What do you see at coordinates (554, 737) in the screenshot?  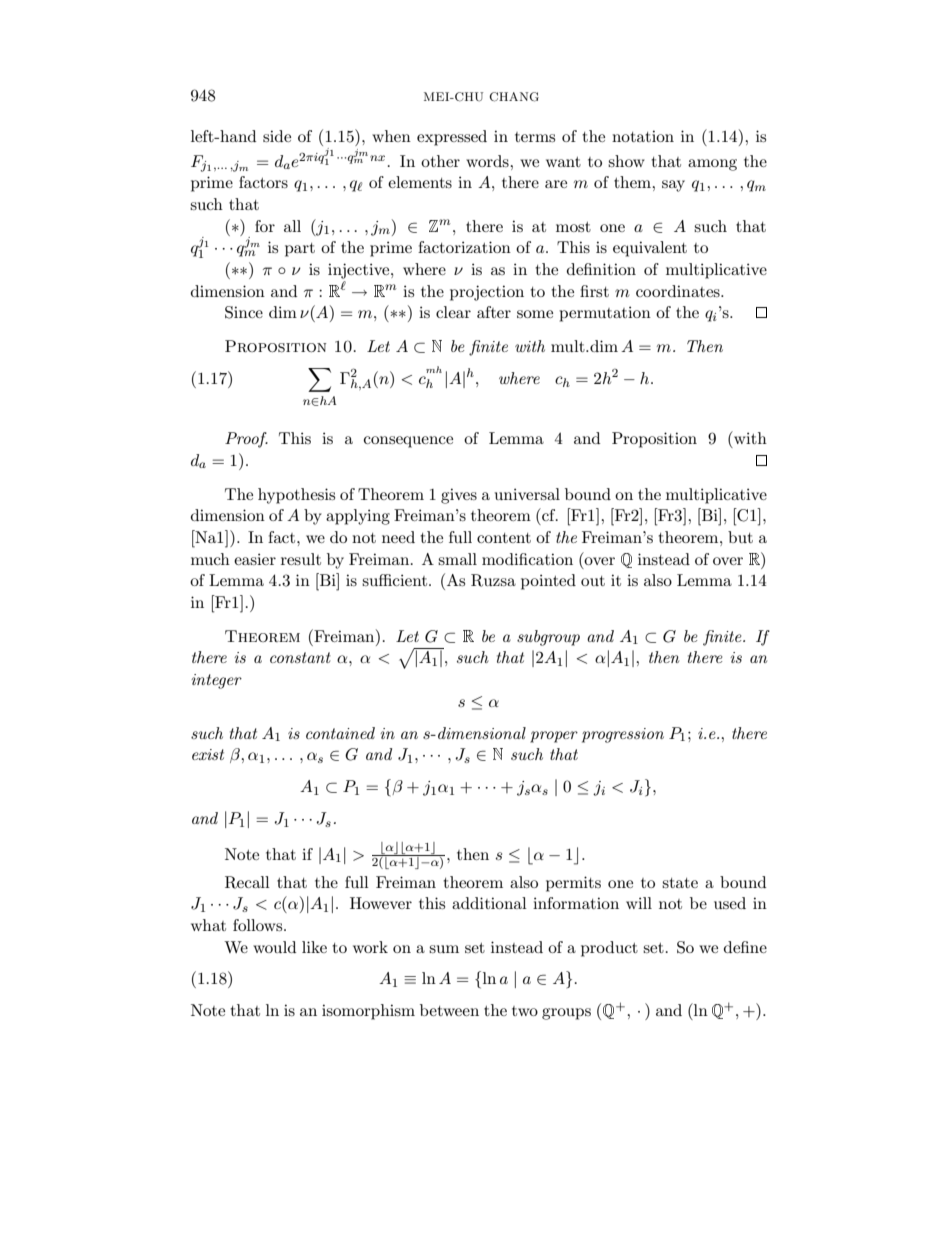 I see `proper` at bounding box center [554, 737].
